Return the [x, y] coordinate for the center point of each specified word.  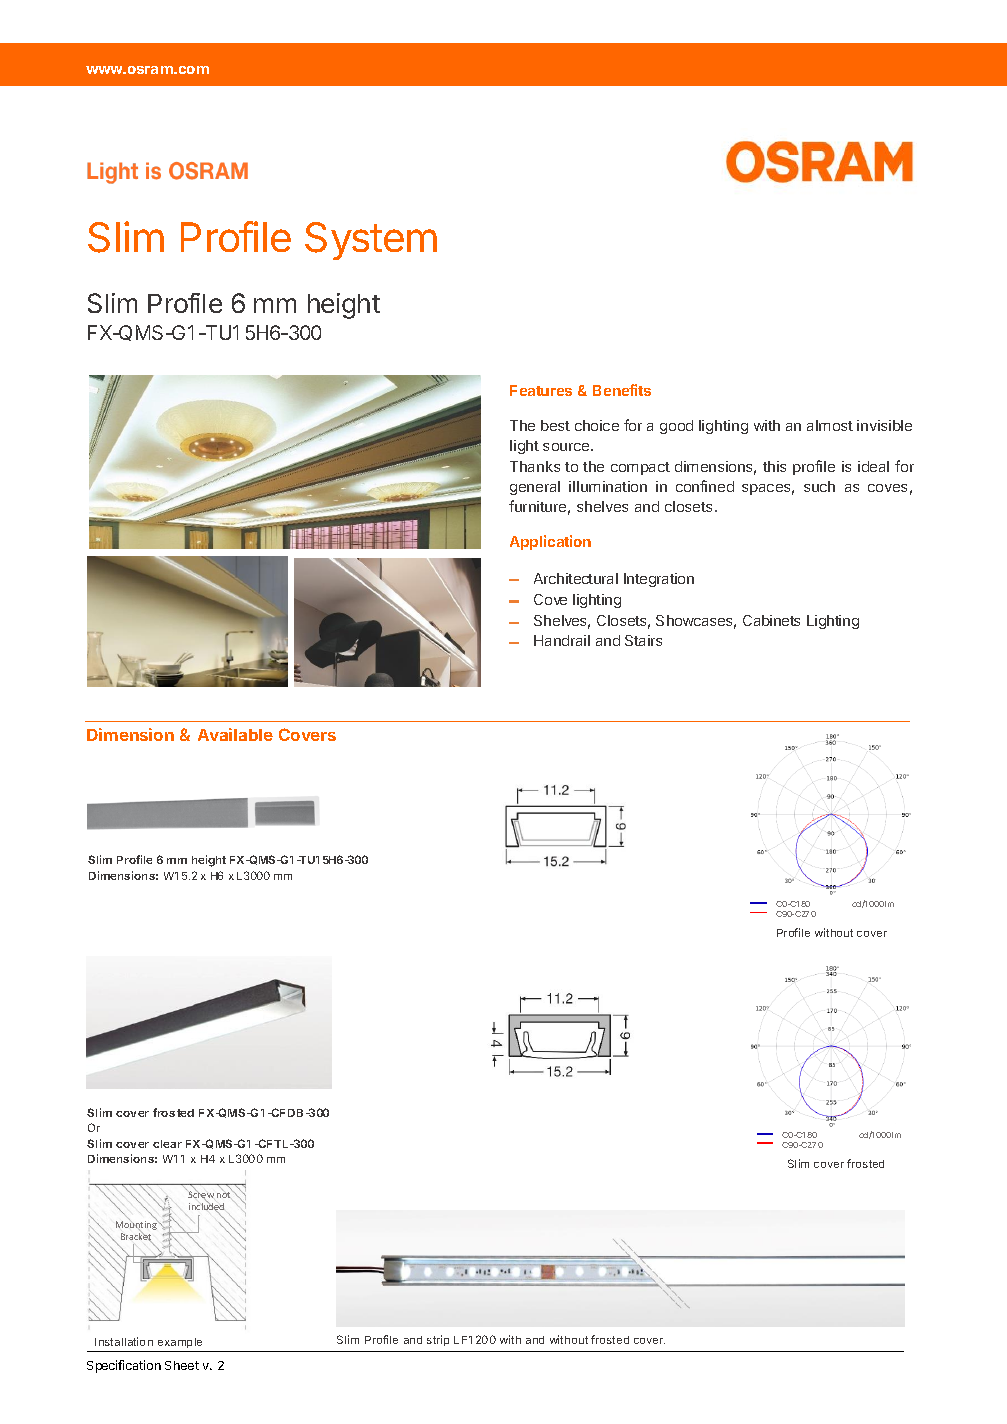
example [180, 1343]
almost [830, 425]
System [371, 241]
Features [541, 390]
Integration [659, 580]
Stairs [643, 640]
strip [438, 1340]
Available [235, 734]
